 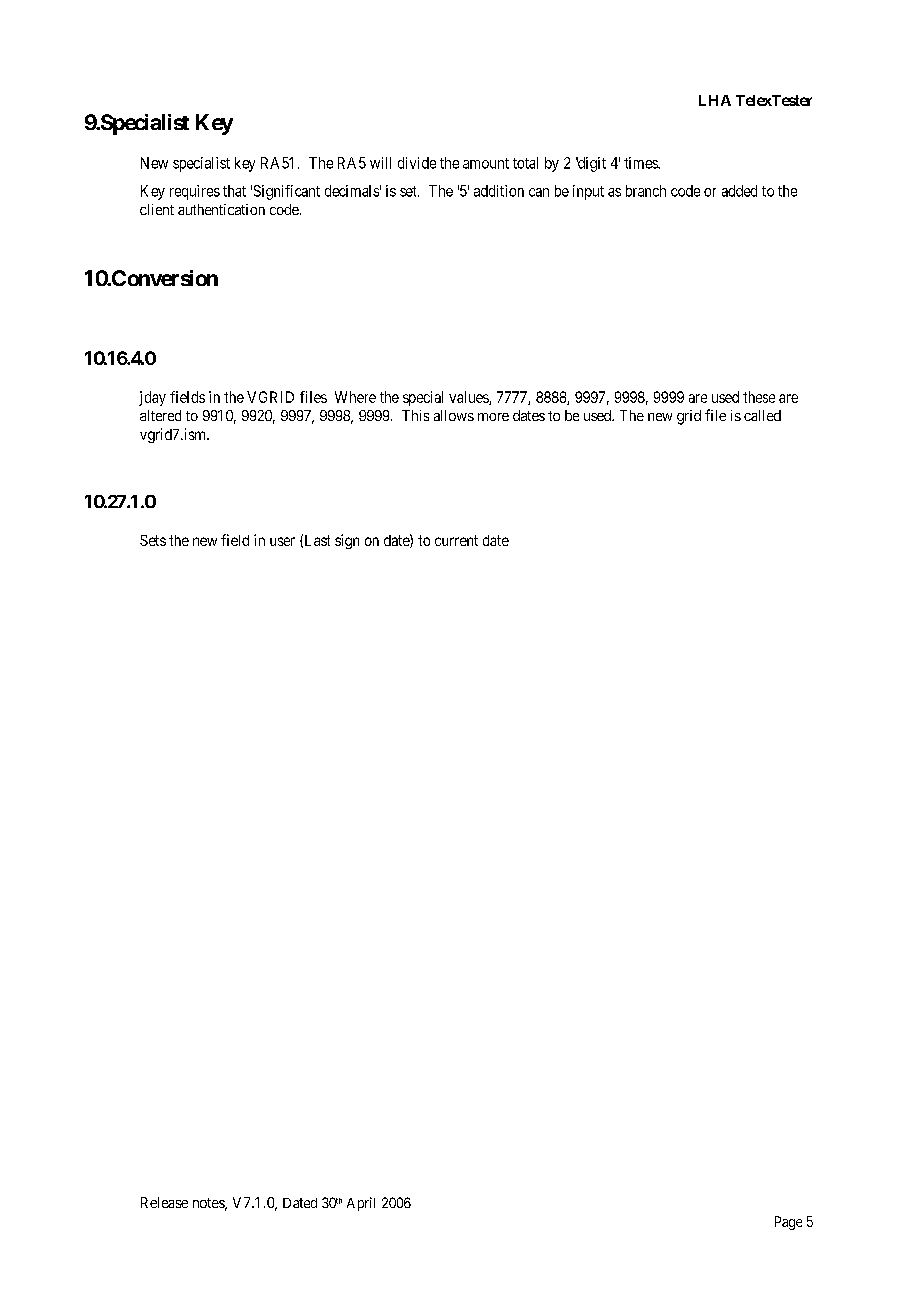 What do you see at coordinates (486, 163) in the image?
I see `amount` at bounding box center [486, 163].
